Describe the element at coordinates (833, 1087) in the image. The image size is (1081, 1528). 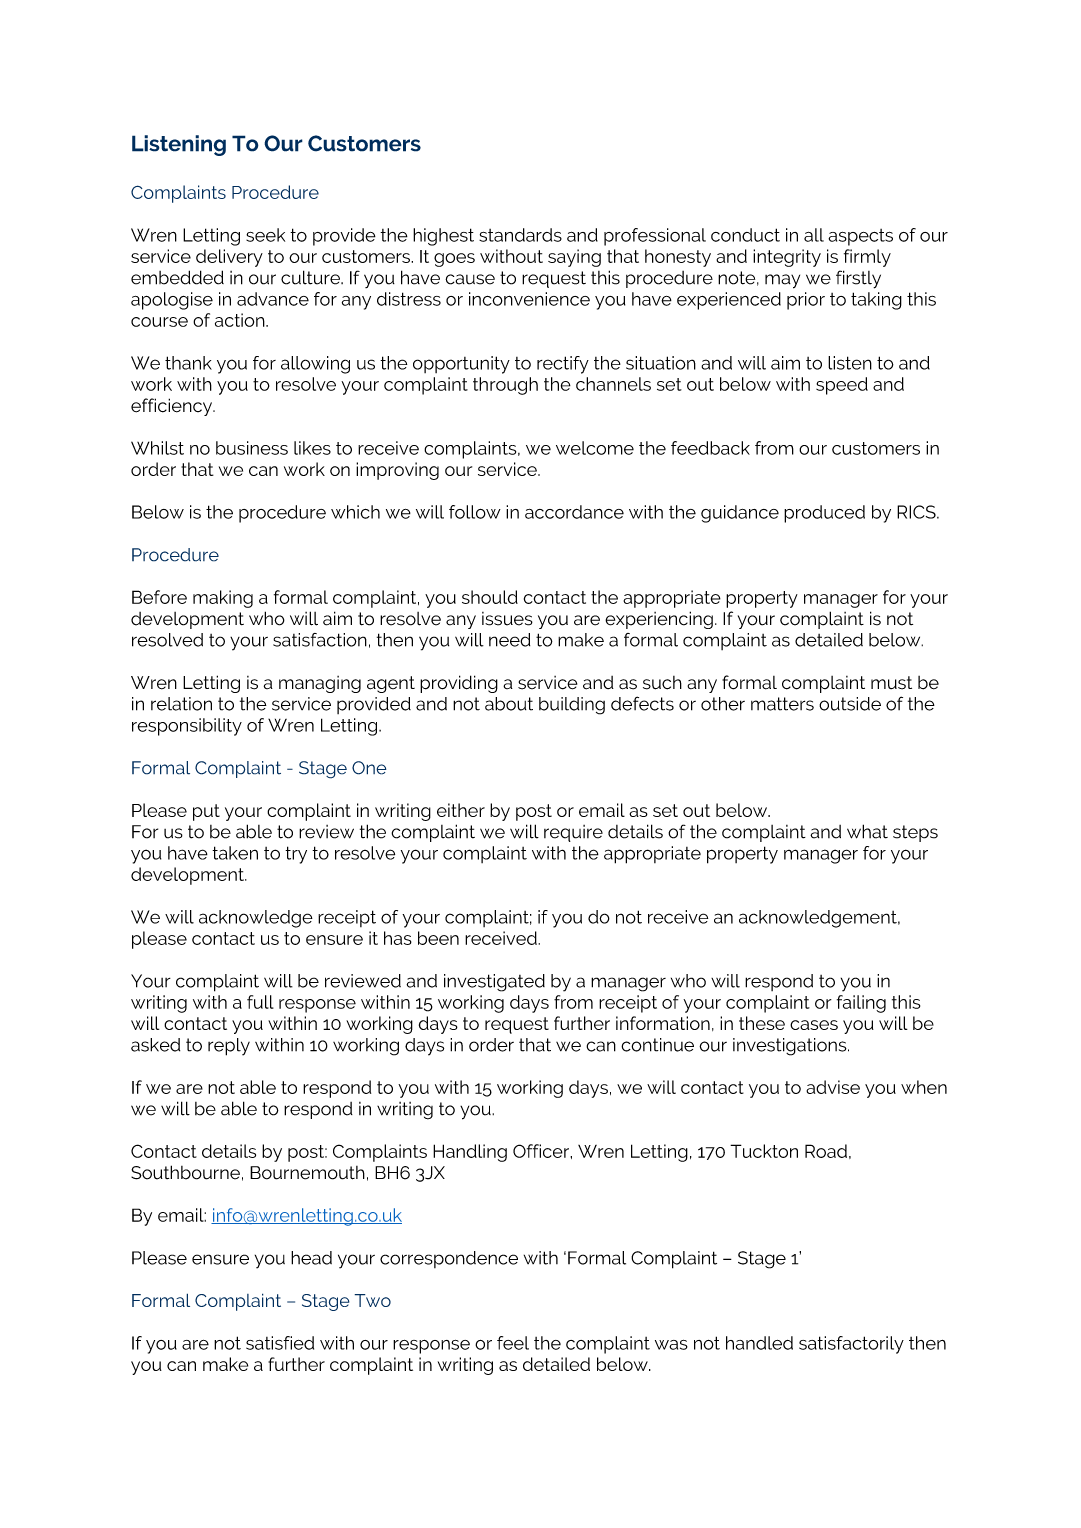
I see `advise` at that location.
